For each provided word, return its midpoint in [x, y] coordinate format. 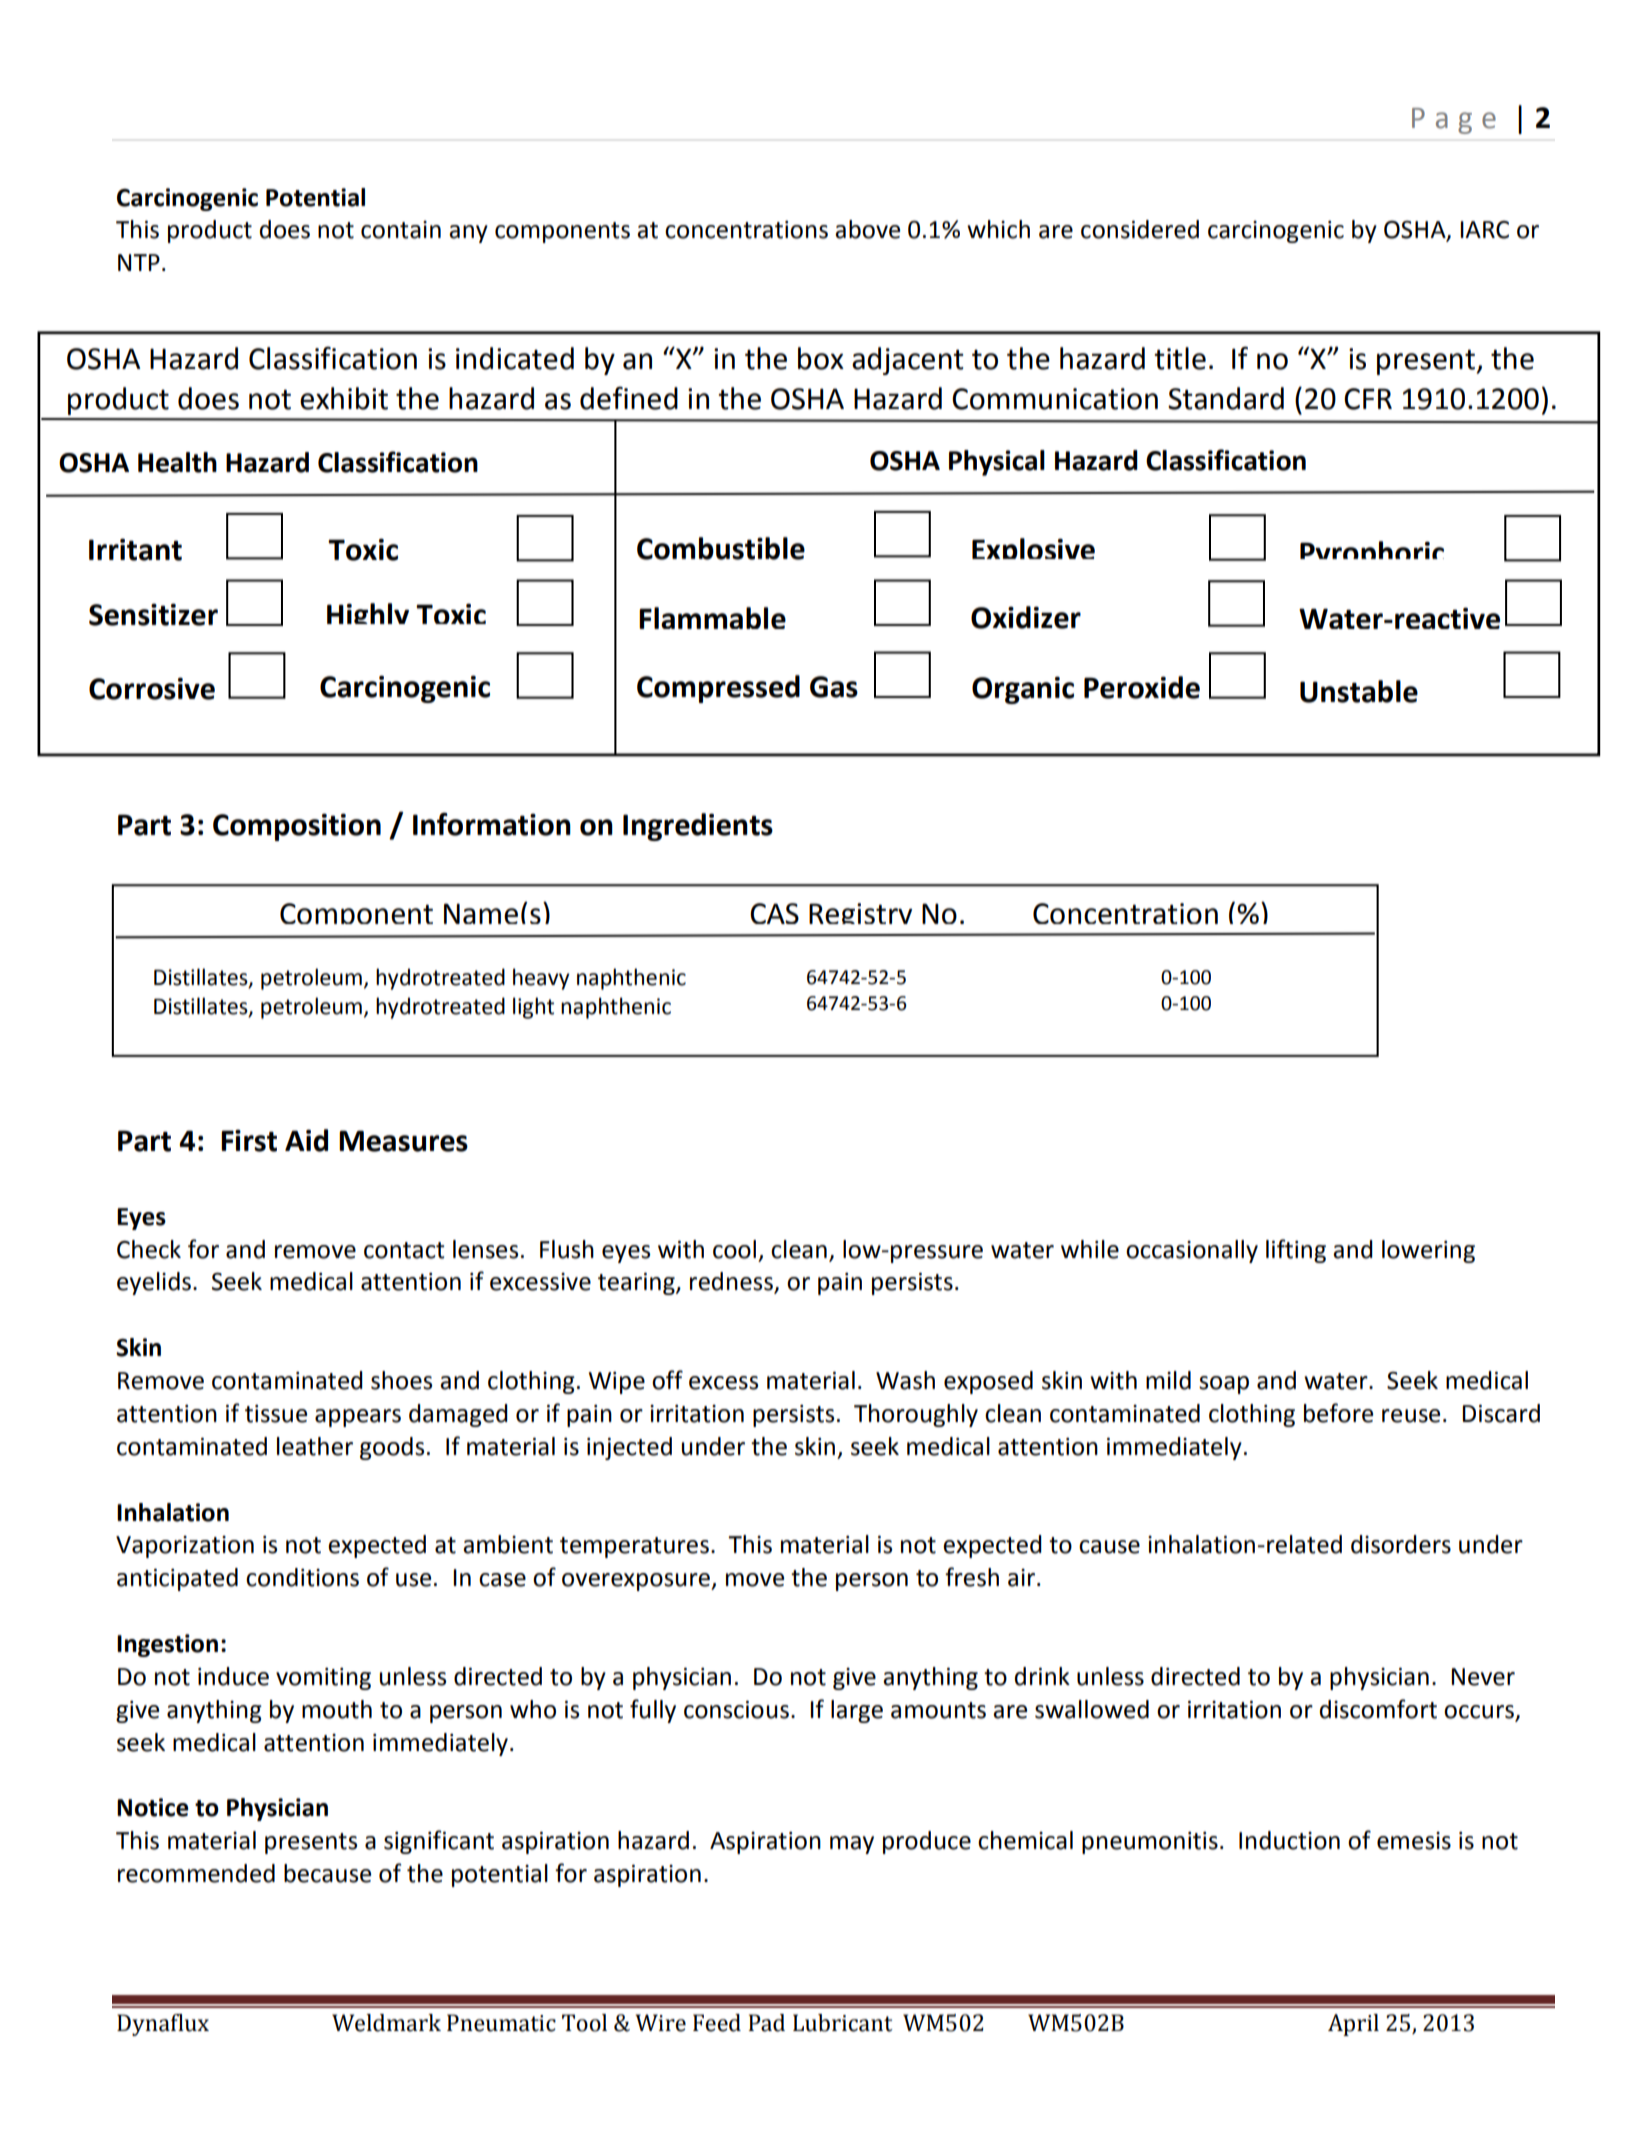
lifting [1296, 1251]
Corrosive [152, 688]
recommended [196, 1873]
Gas [834, 687]
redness [732, 1282]
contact [404, 1250]
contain [401, 230]
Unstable [1359, 691]
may [852, 1845]
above [867, 229]
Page [1454, 121]
